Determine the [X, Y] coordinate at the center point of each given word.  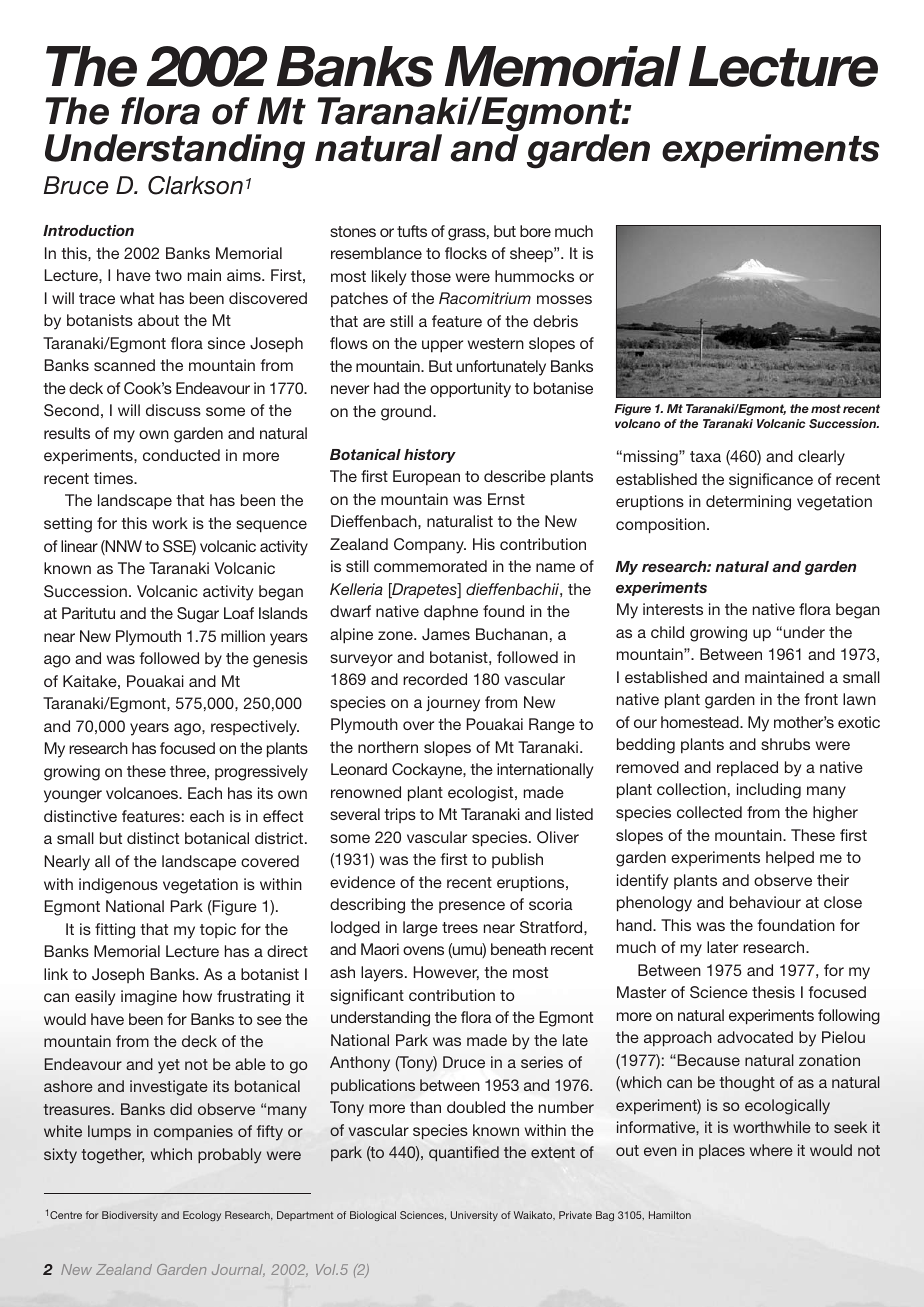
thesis [773, 992]
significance [771, 481]
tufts [412, 231]
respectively [255, 728]
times [114, 478]
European [426, 477]
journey [453, 704]
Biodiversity [130, 1216]
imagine [149, 998]
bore [535, 231]
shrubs [785, 744]
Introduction [88, 230]
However [446, 973]
